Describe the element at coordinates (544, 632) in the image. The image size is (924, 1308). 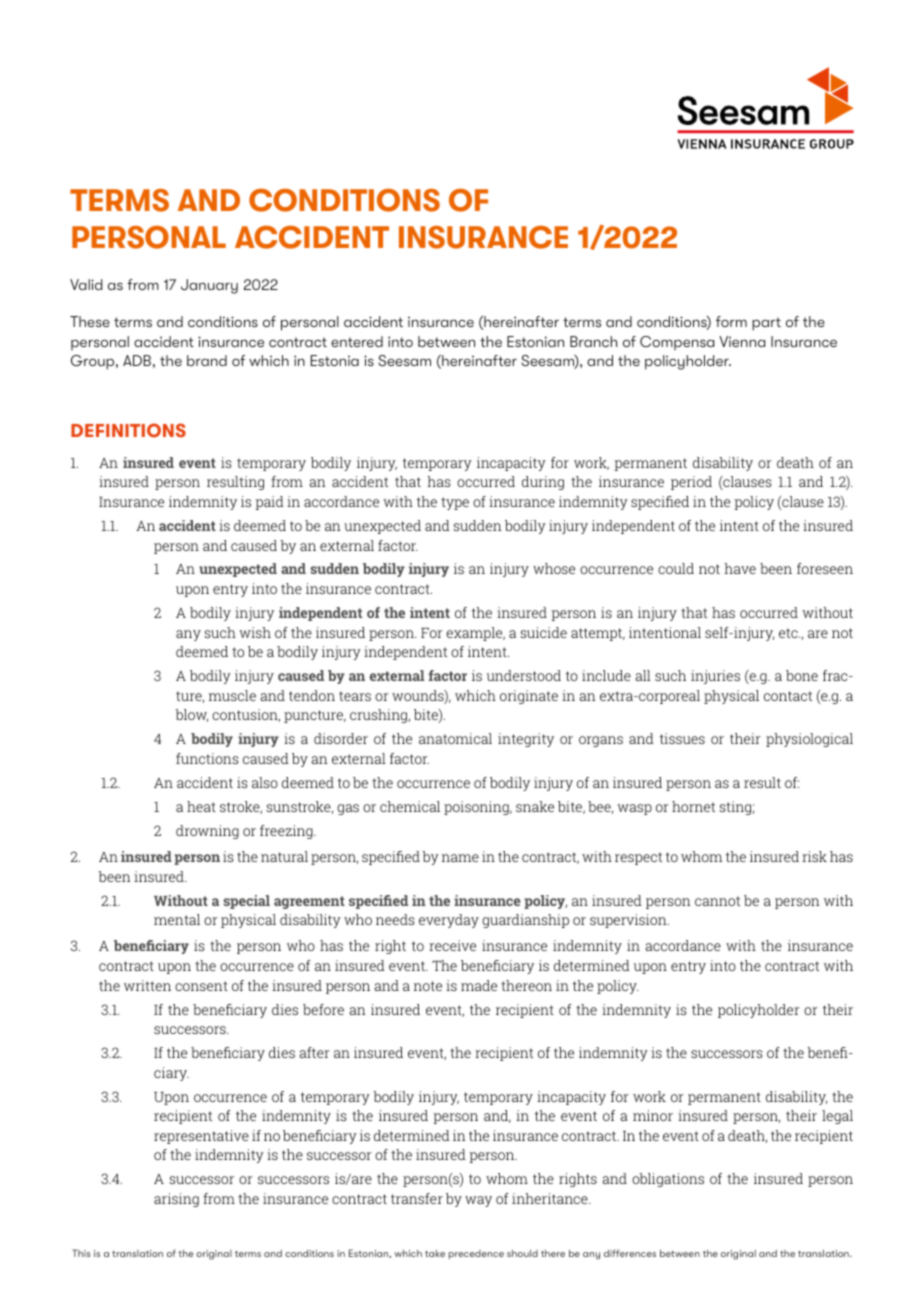
I see `suicide` at that location.
